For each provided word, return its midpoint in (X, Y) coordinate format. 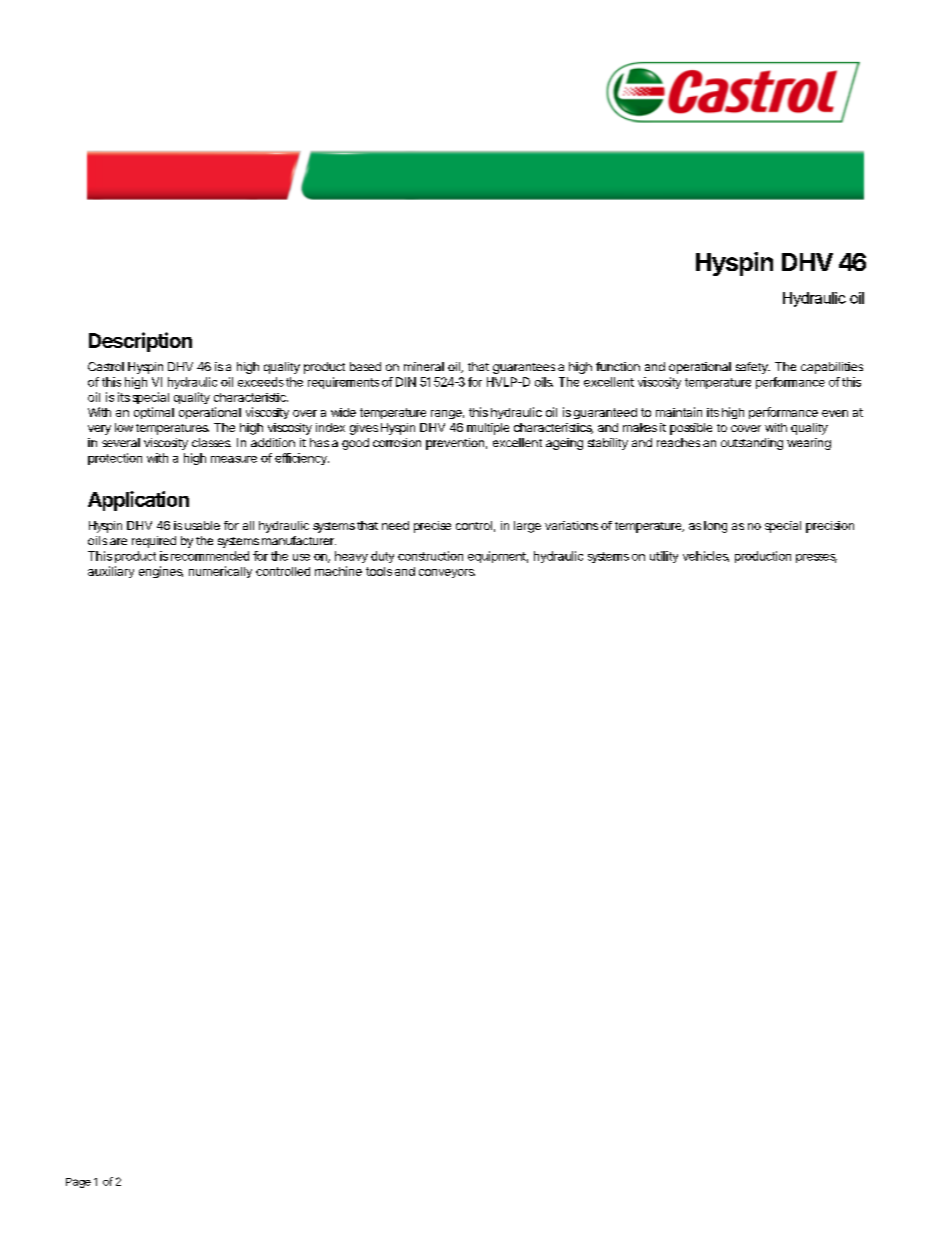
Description (140, 342)
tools (379, 571)
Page (78, 1183)
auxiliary (111, 572)
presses (816, 558)
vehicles (706, 556)
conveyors (447, 573)
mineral (424, 366)
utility (664, 557)
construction (430, 556)
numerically (220, 572)
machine (338, 571)
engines (161, 572)
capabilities (832, 368)
